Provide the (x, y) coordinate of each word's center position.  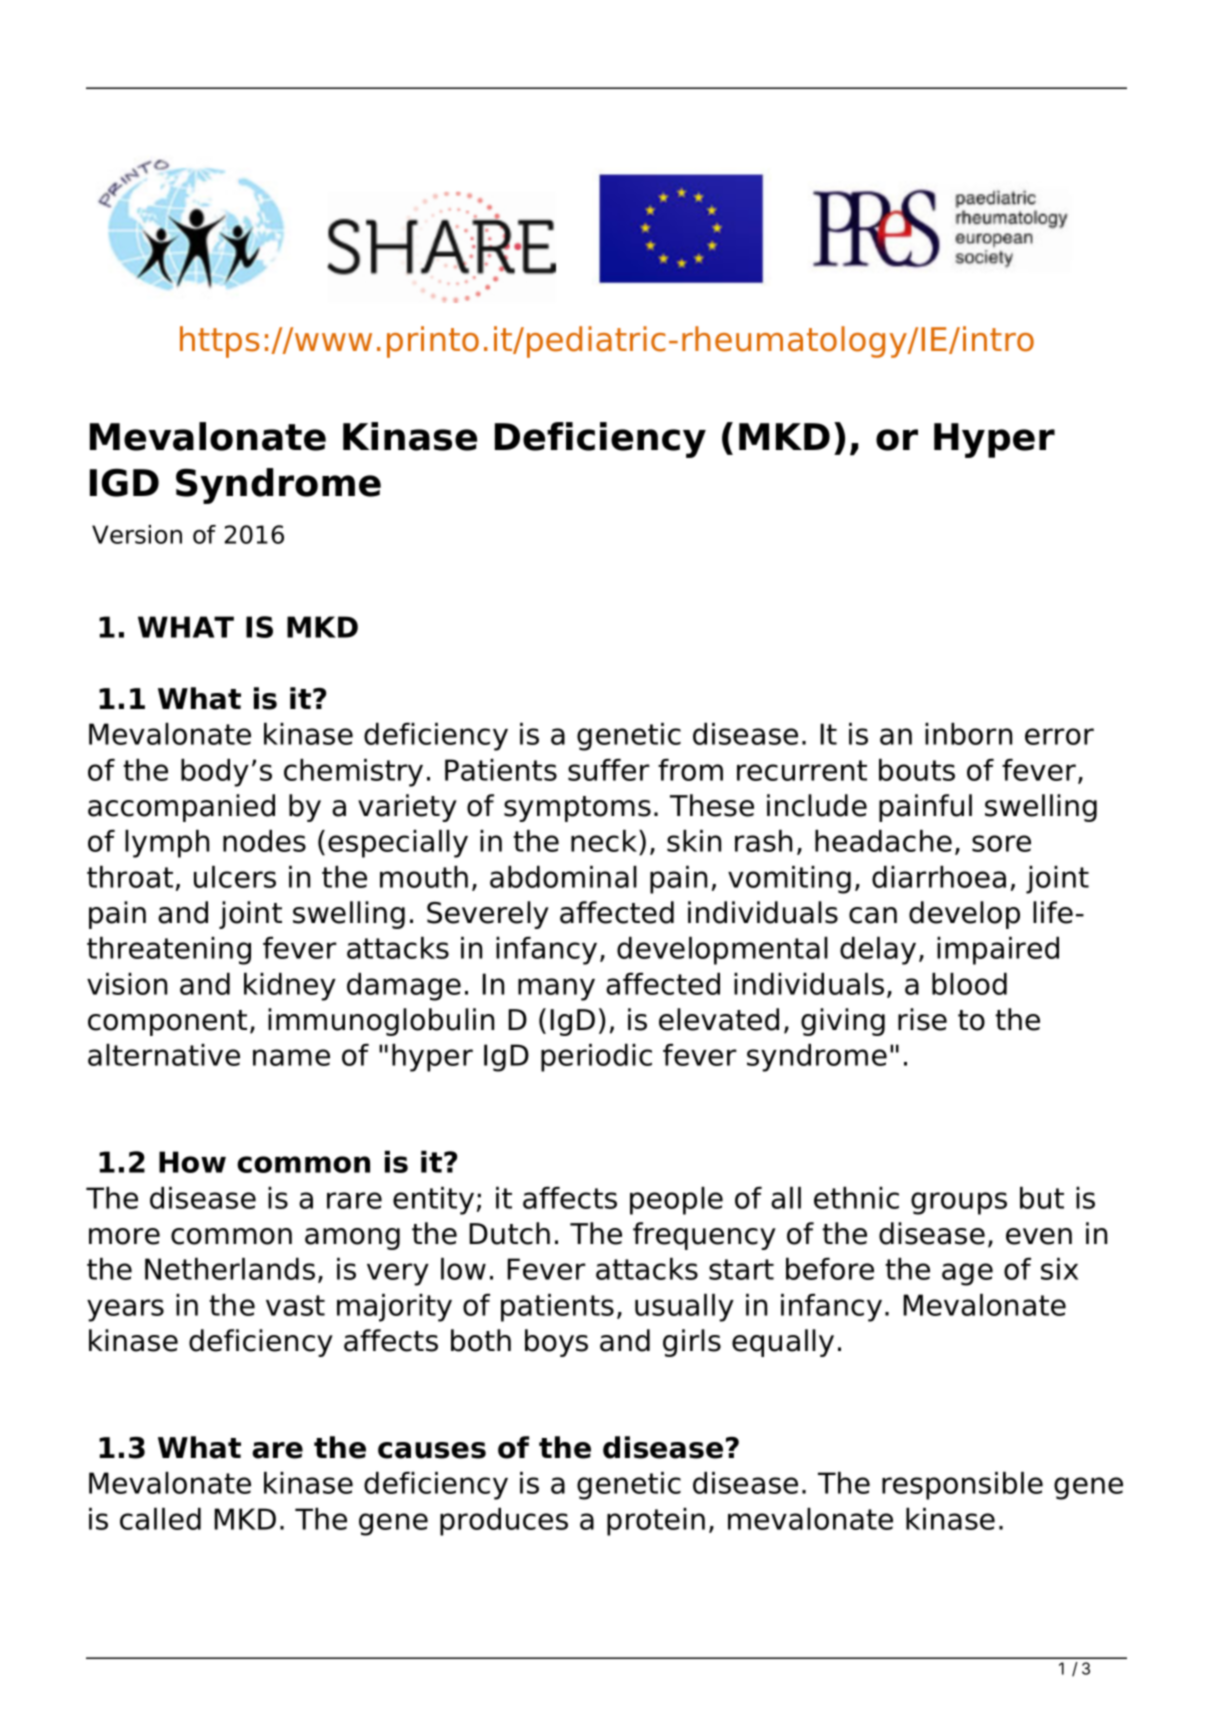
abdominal (563, 877)
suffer (609, 770)
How (192, 1162)
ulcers (235, 877)
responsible (962, 1486)
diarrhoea (939, 877)
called (160, 1519)
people (676, 1201)
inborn (968, 734)
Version (137, 534)
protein (656, 1522)
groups (959, 1203)
